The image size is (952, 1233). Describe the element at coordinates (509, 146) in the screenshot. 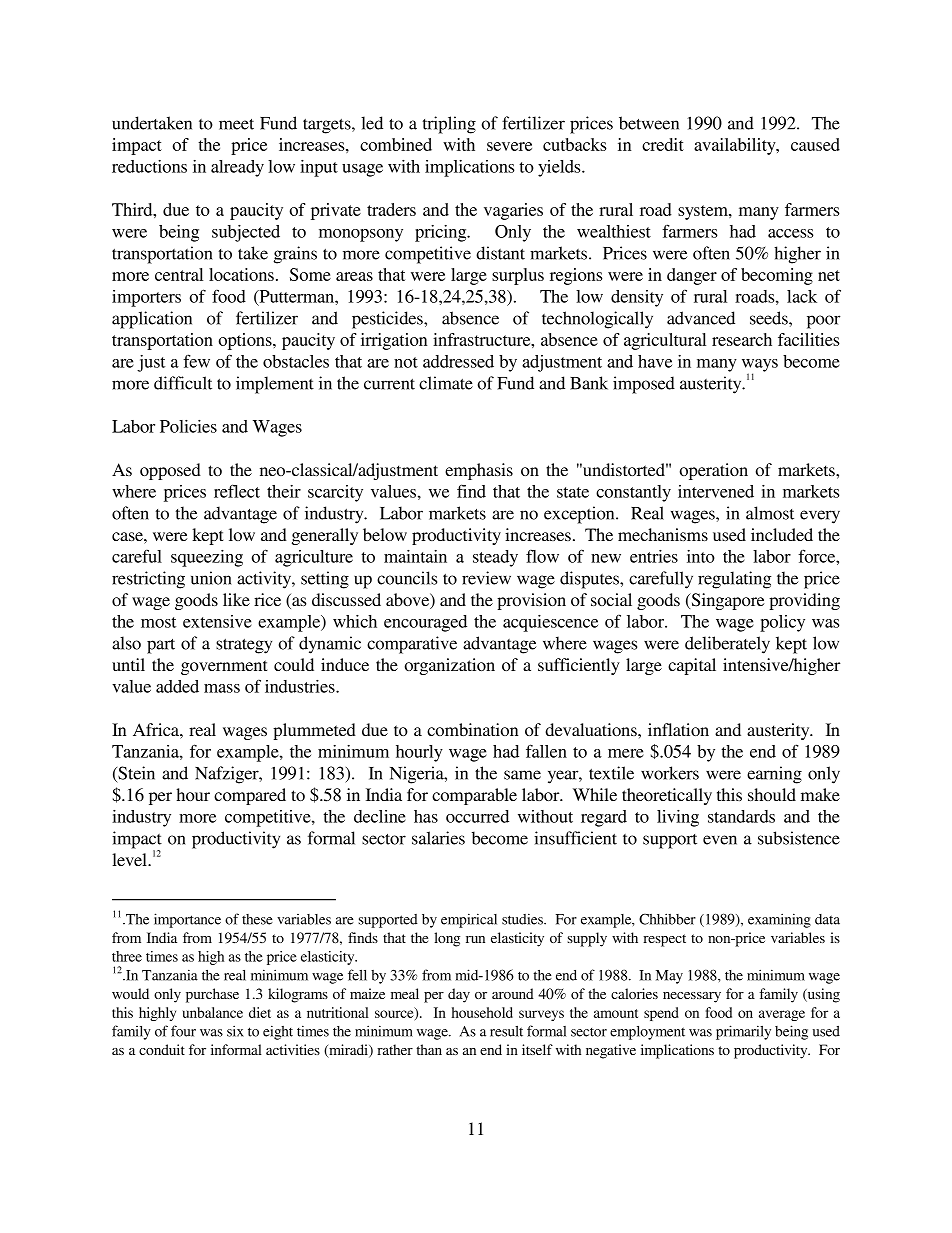

I see `severe` at that location.
